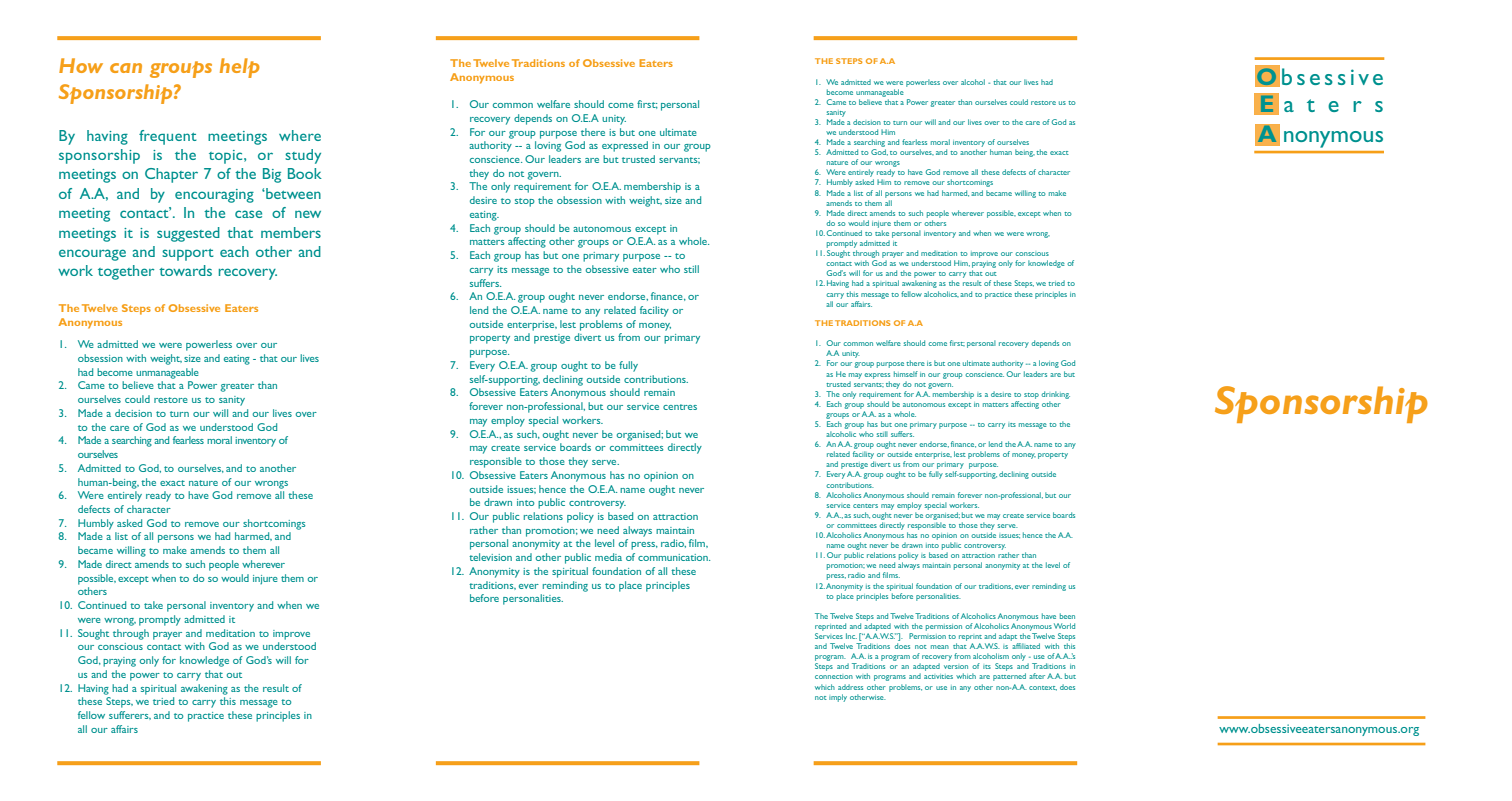 The width and height of the image is (1512, 801). What do you see at coordinates (185, 270) in the image?
I see `towards` at bounding box center [185, 270].
